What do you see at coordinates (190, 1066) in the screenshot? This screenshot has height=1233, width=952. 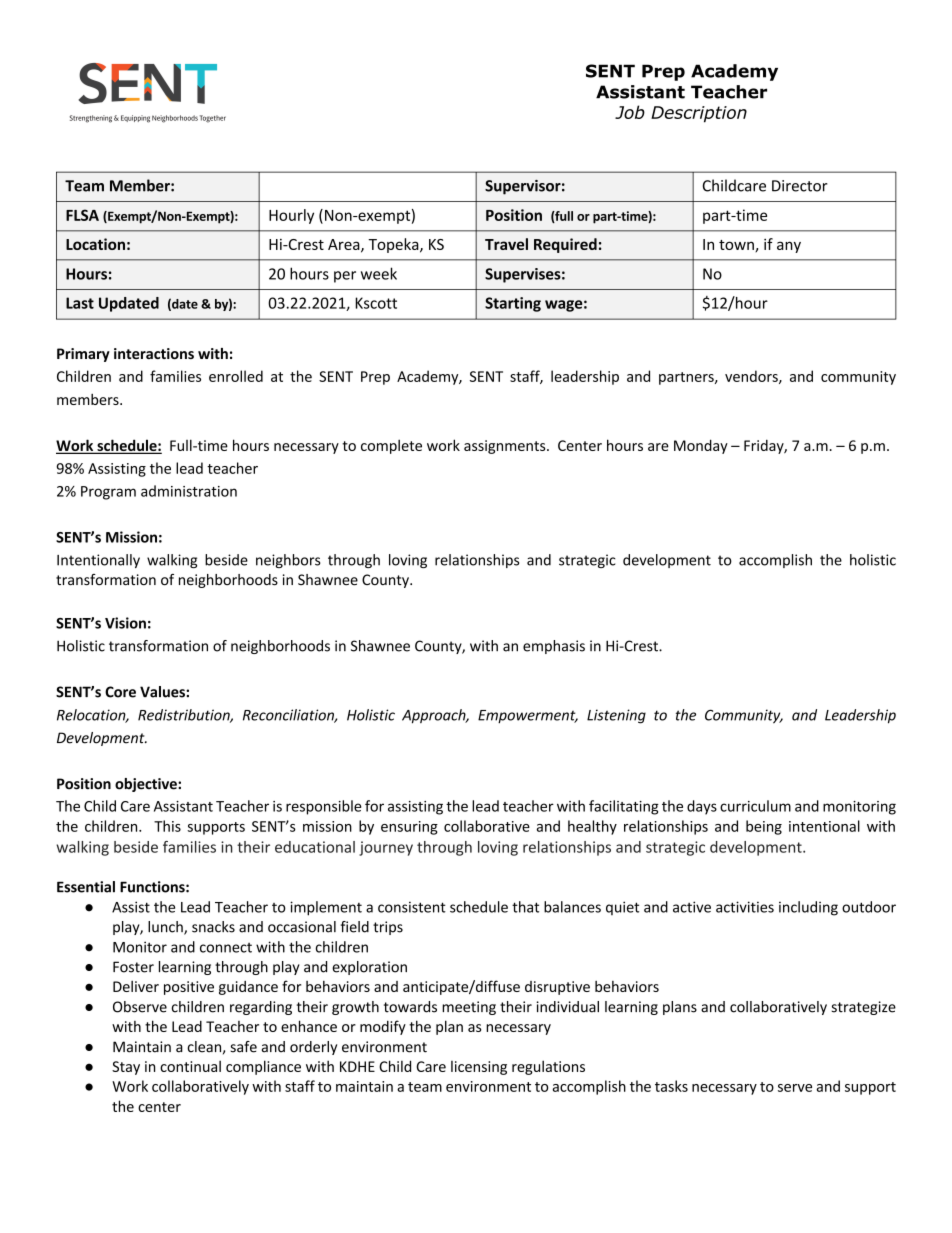 I see `continual` at bounding box center [190, 1066].
